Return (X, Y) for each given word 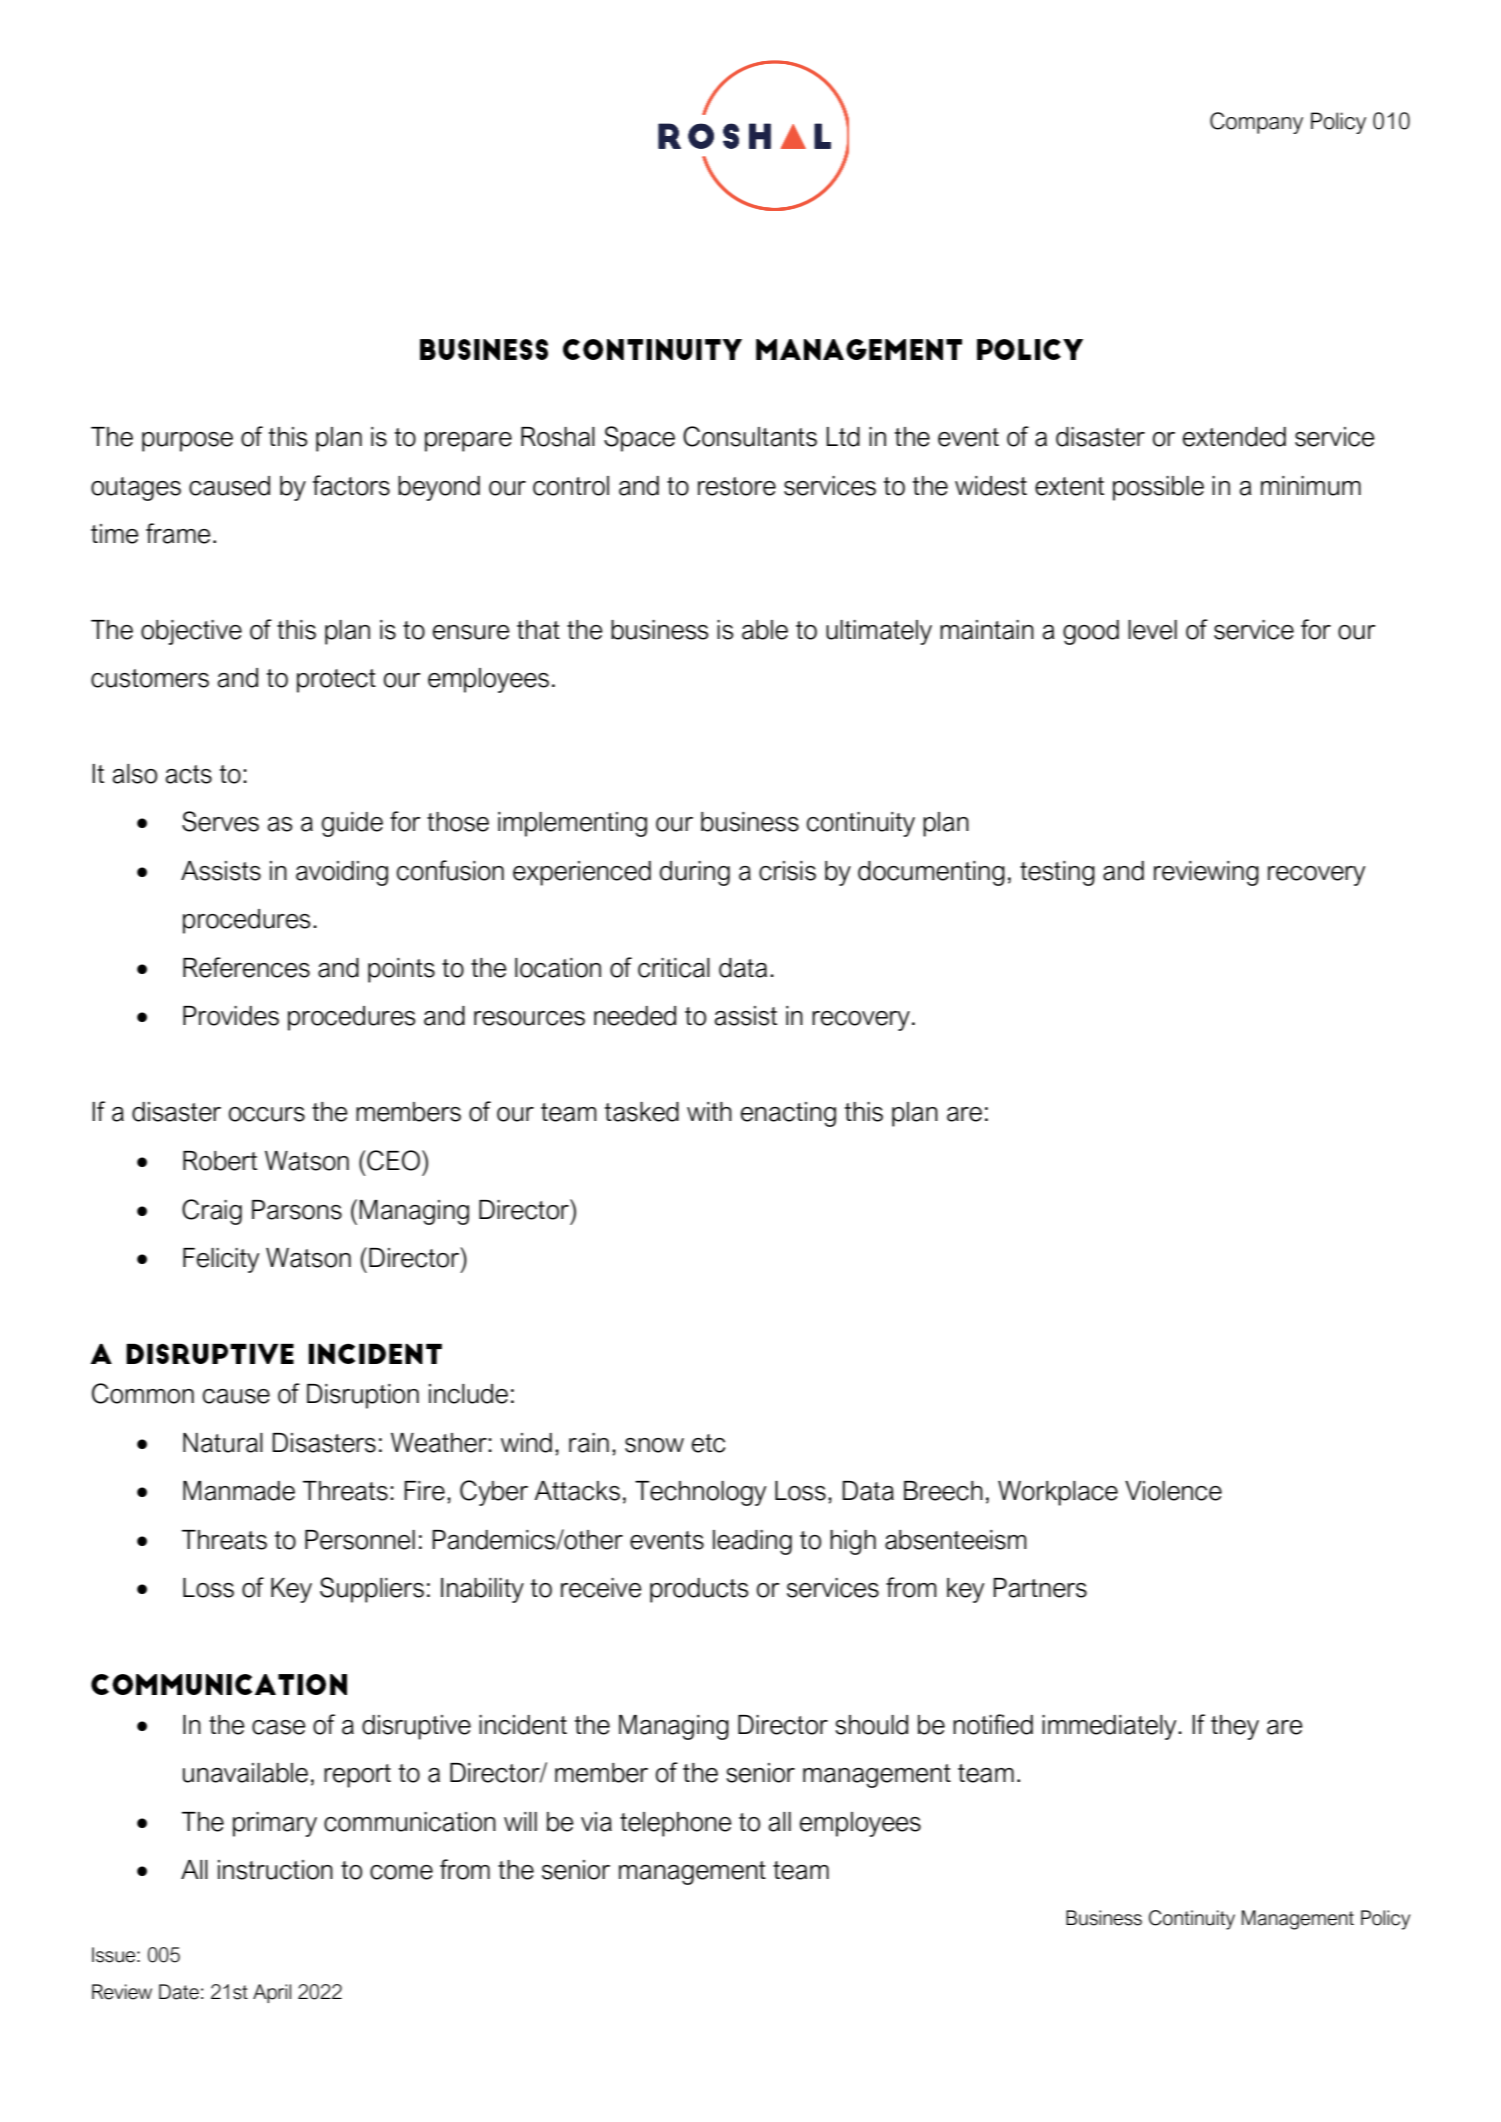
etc (708, 1443)
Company (1256, 123)
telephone (676, 1824)
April (272, 1993)
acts (189, 774)
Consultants (750, 436)
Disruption (363, 1396)
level (1152, 630)
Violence (1173, 1491)
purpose (187, 442)
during (695, 873)
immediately (1110, 1727)
